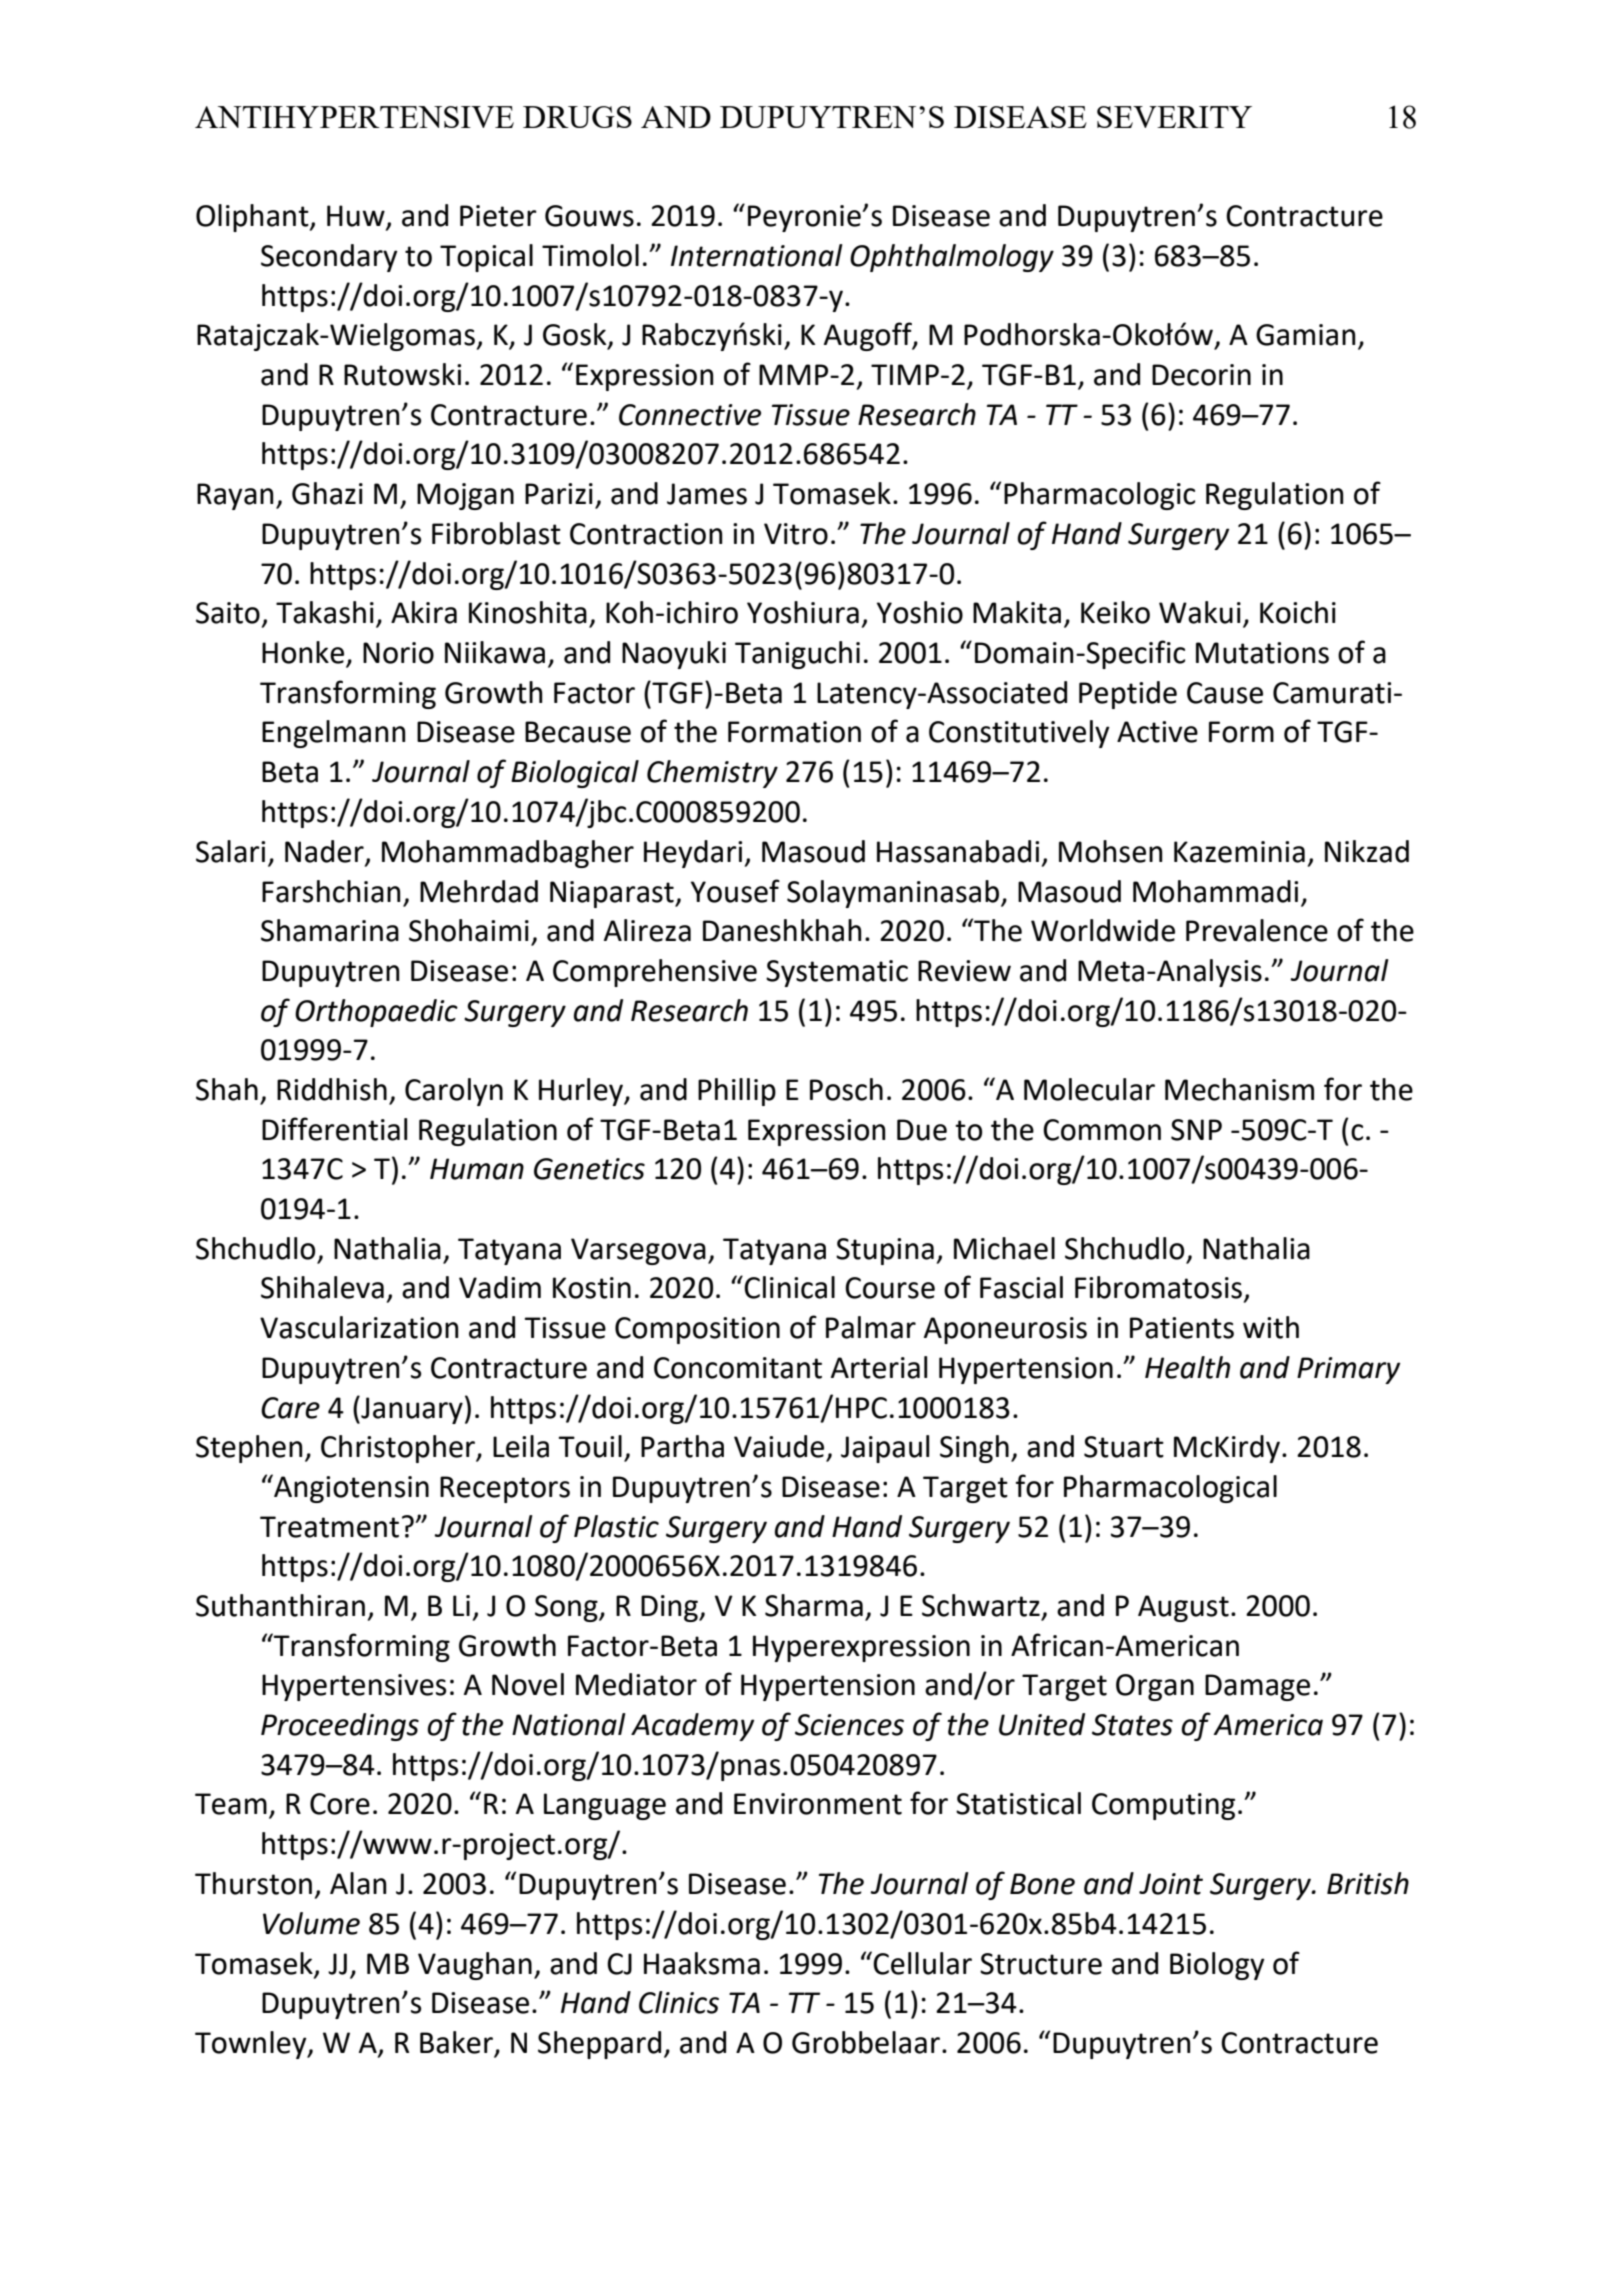 This image has width=1613, height=2282. I want to click on Huw, so click(357, 217).
